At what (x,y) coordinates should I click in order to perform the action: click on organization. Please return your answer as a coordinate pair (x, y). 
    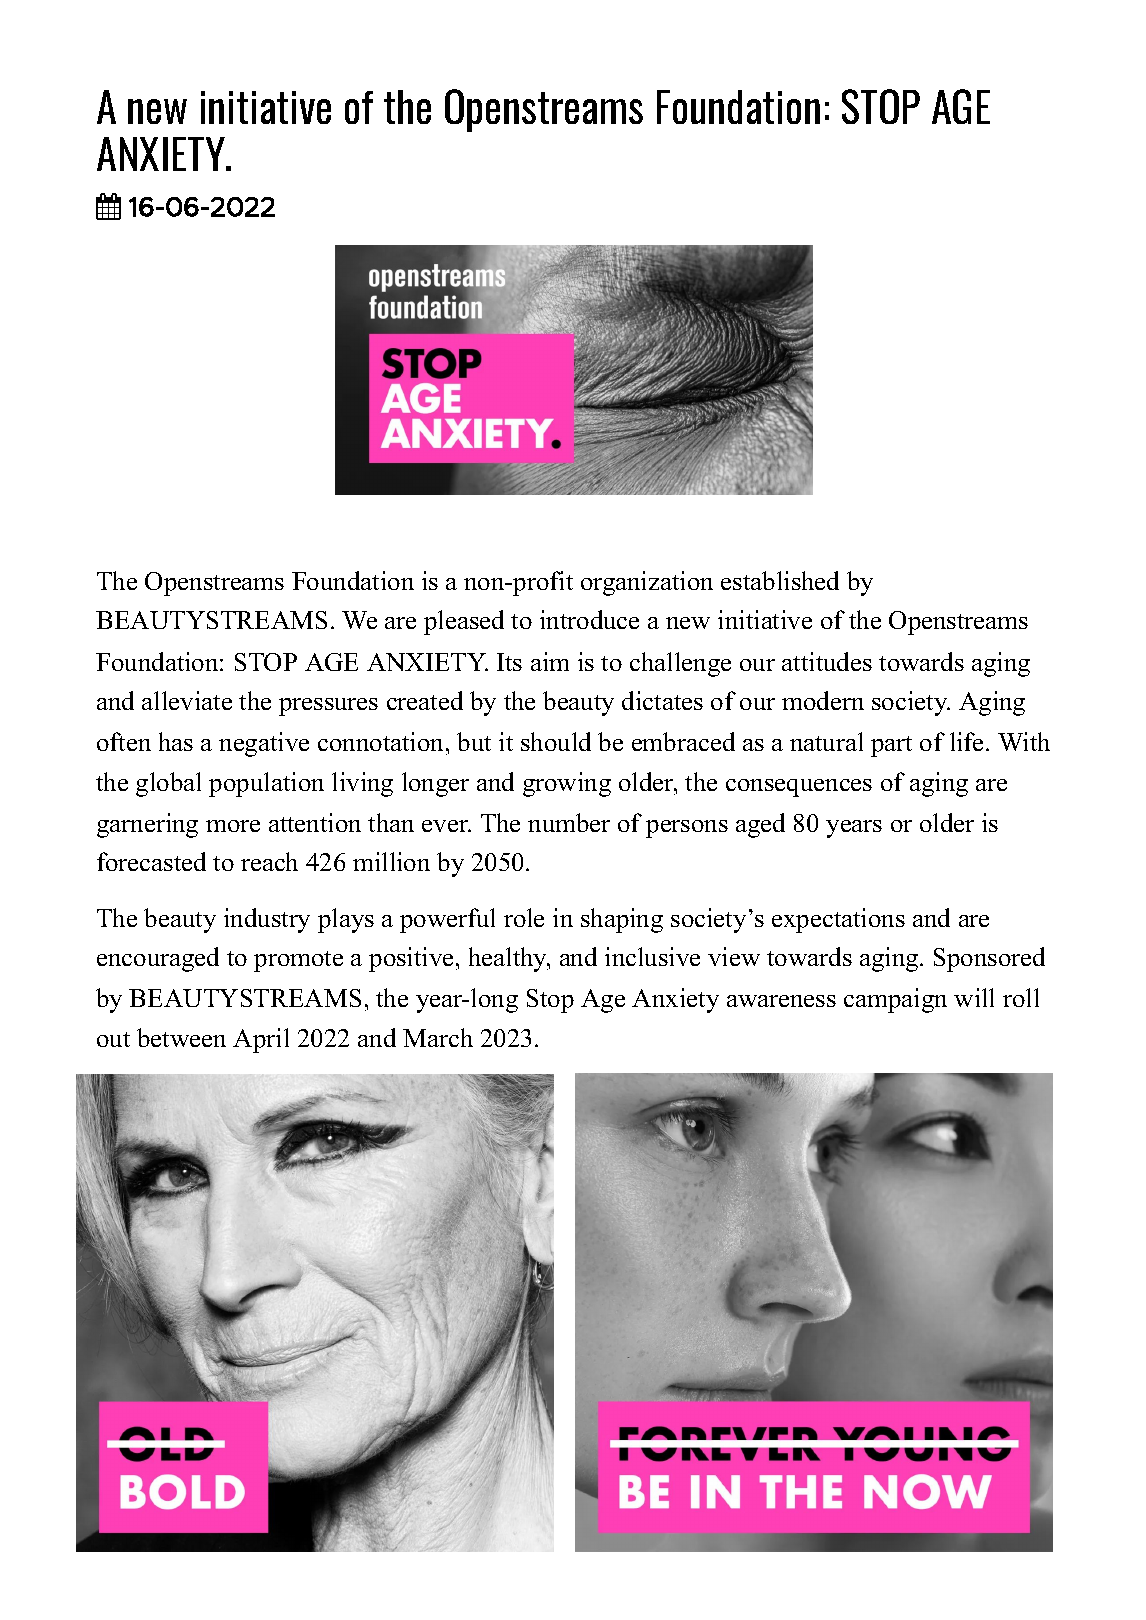
    Looking at the image, I should click on (647, 583).
